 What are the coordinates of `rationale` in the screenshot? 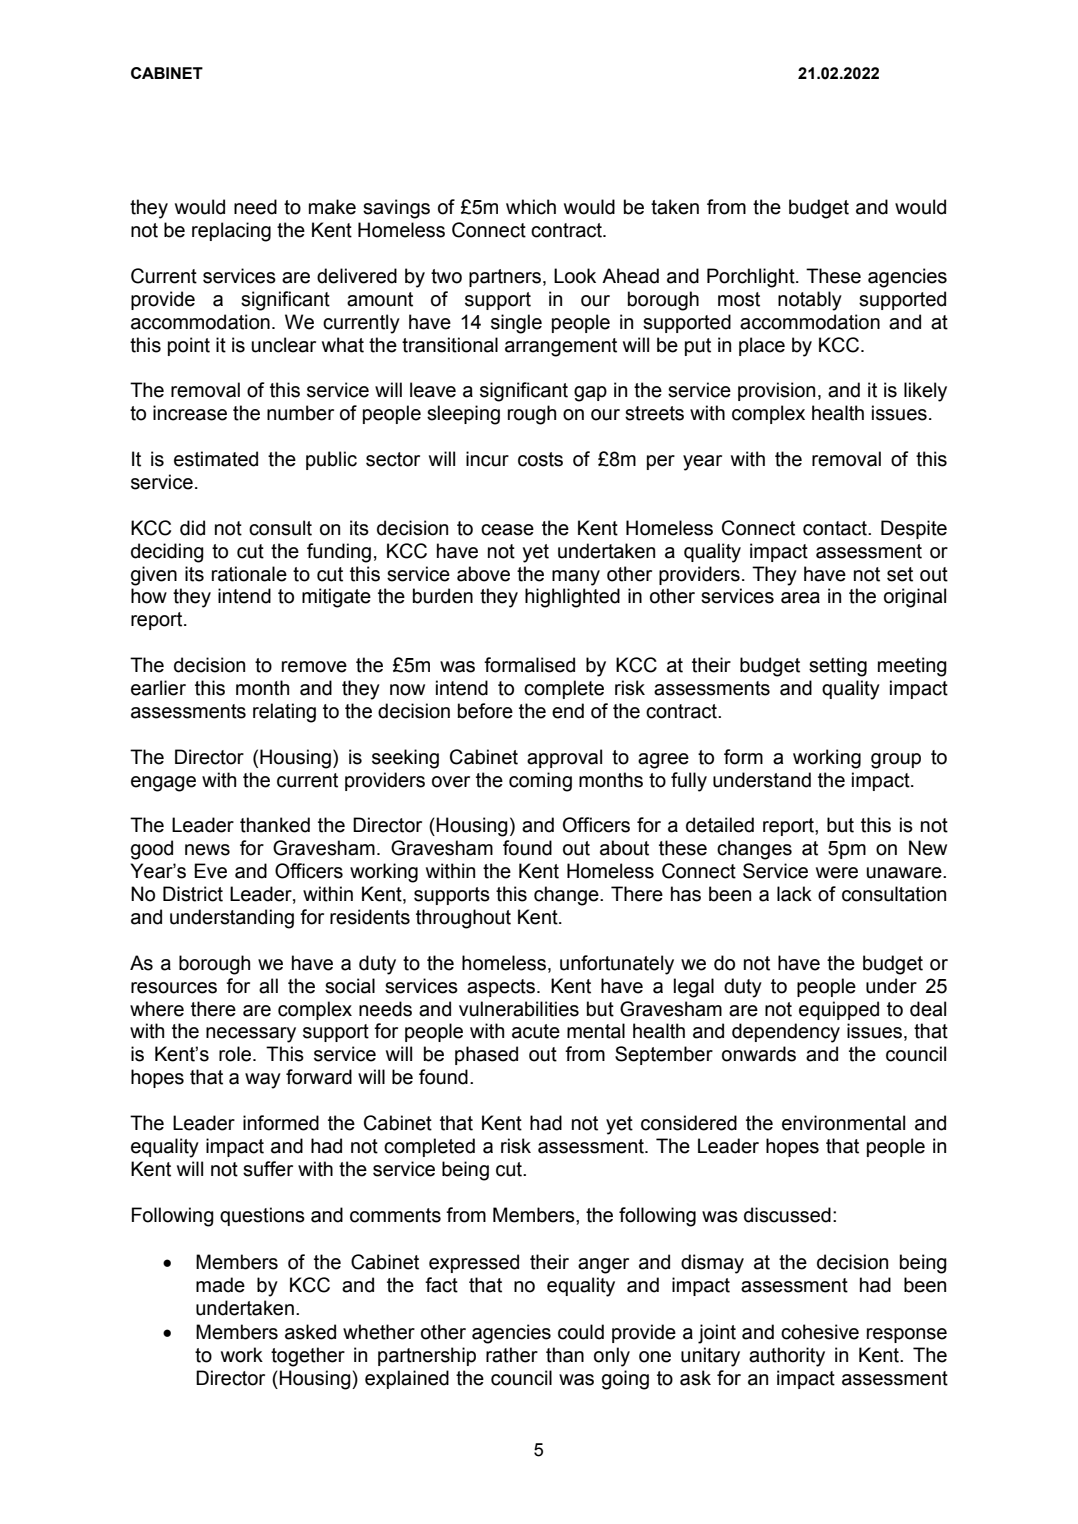 It's located at (249, 574).
